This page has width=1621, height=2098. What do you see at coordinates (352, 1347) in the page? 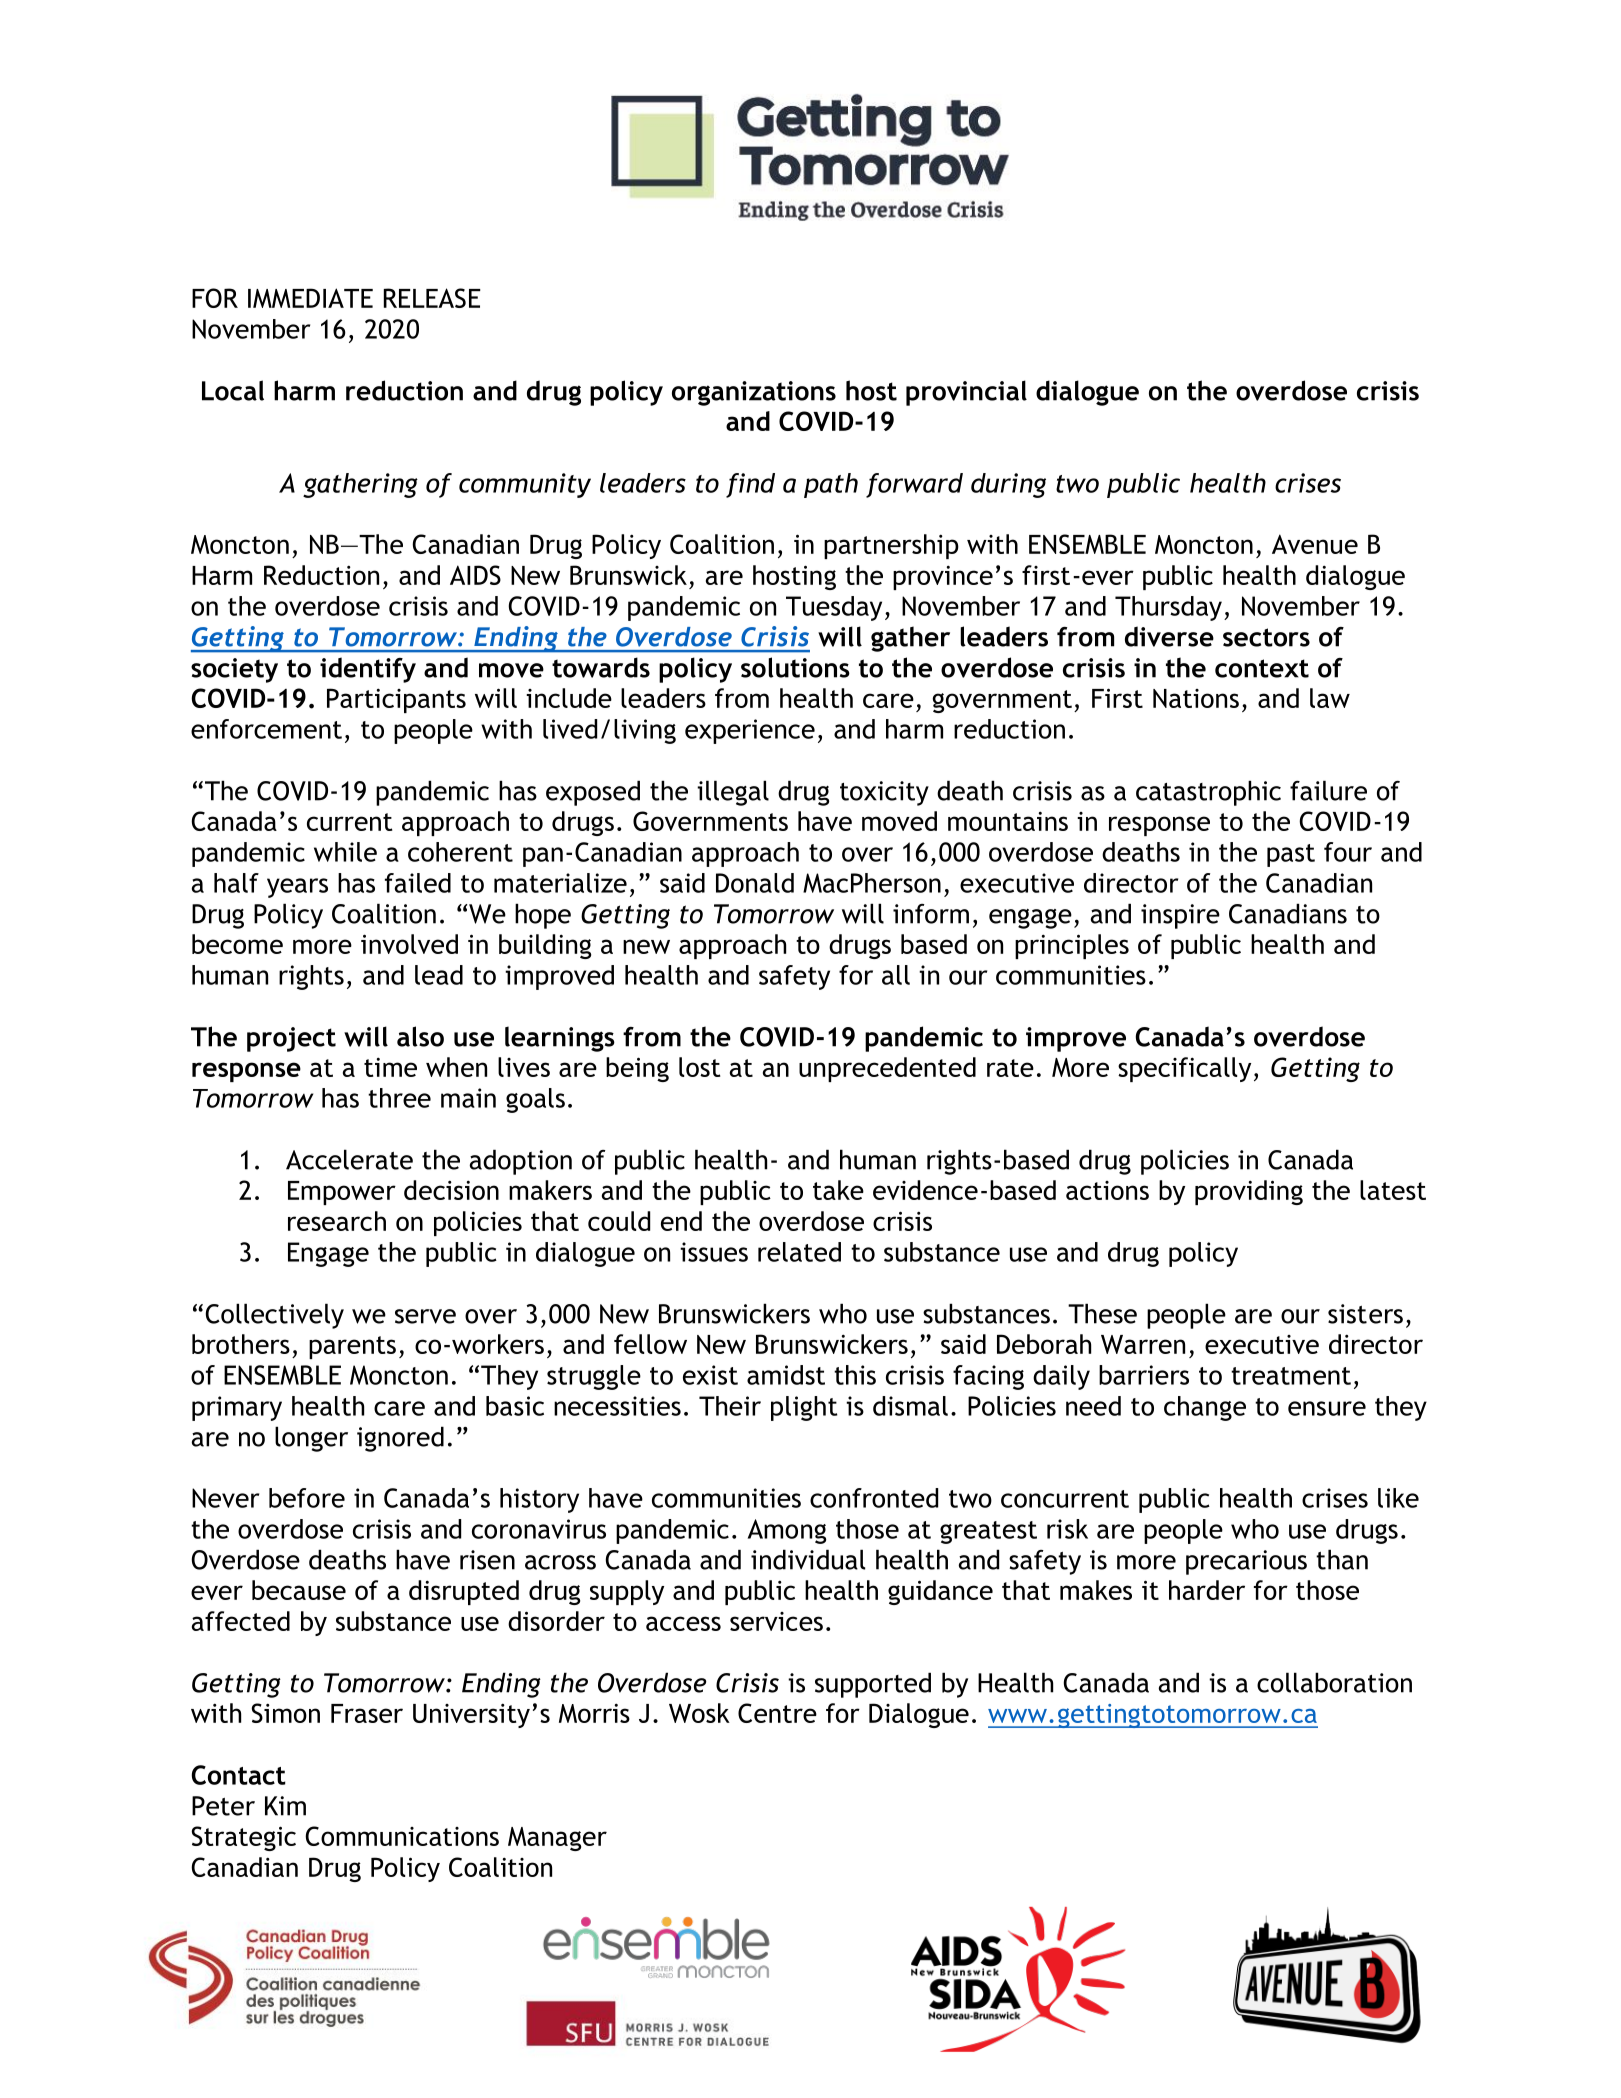
I see `parents` at bounding box center [352, 1347].
